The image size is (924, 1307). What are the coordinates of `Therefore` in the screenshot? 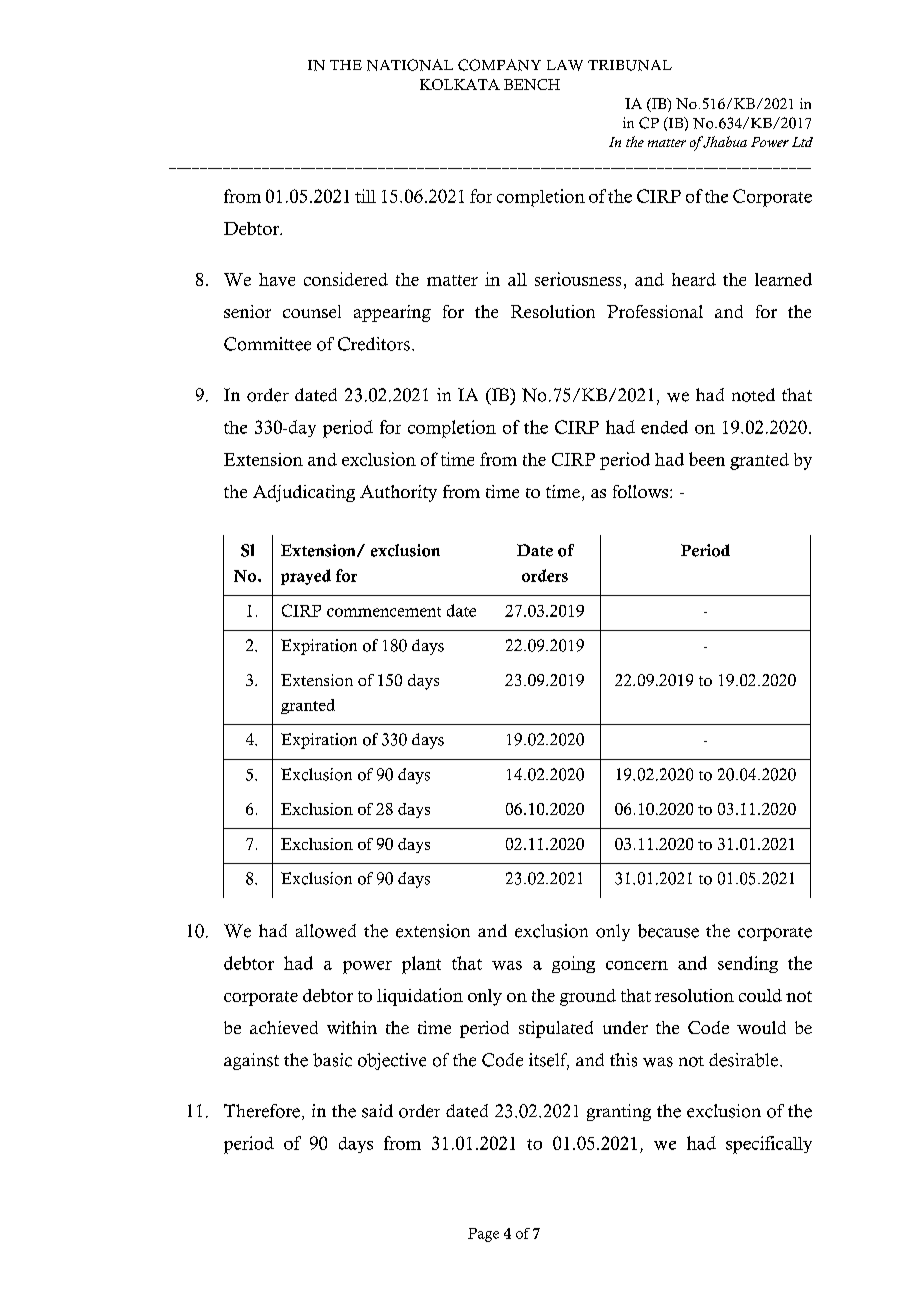 It's located at (262, 1111).
